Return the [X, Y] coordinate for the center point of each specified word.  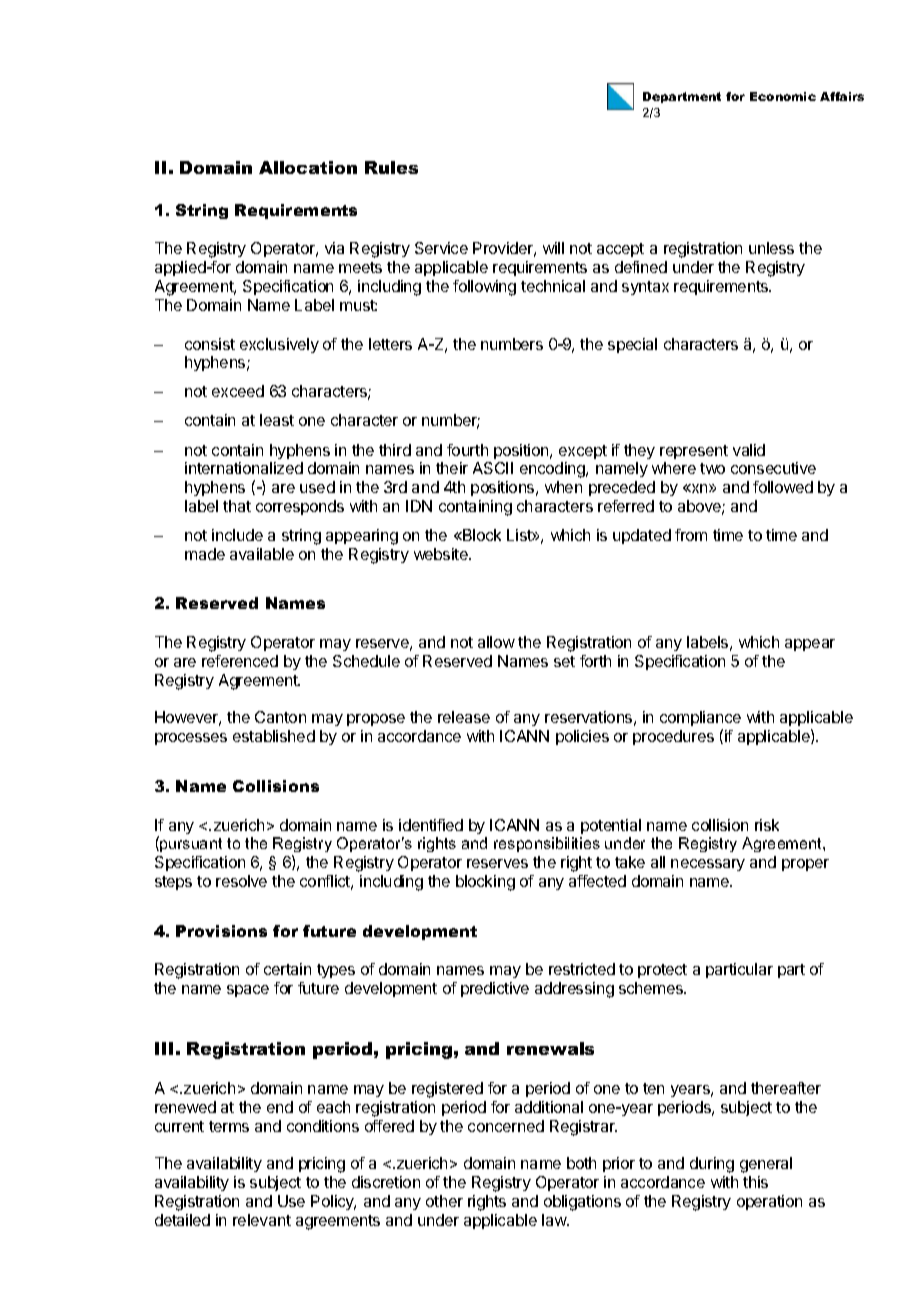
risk [767, 825]
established [274, 736]
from [691, 535]
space [248, 991]
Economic [783, 96]
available [262, 554]
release [464, 717]
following [484, 288]
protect [662, 971]
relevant [262, 1220]
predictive [495, 989]
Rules [391, 167]
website [442, 554]
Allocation [308, 167]
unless [771, 248]
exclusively [279, 345]
